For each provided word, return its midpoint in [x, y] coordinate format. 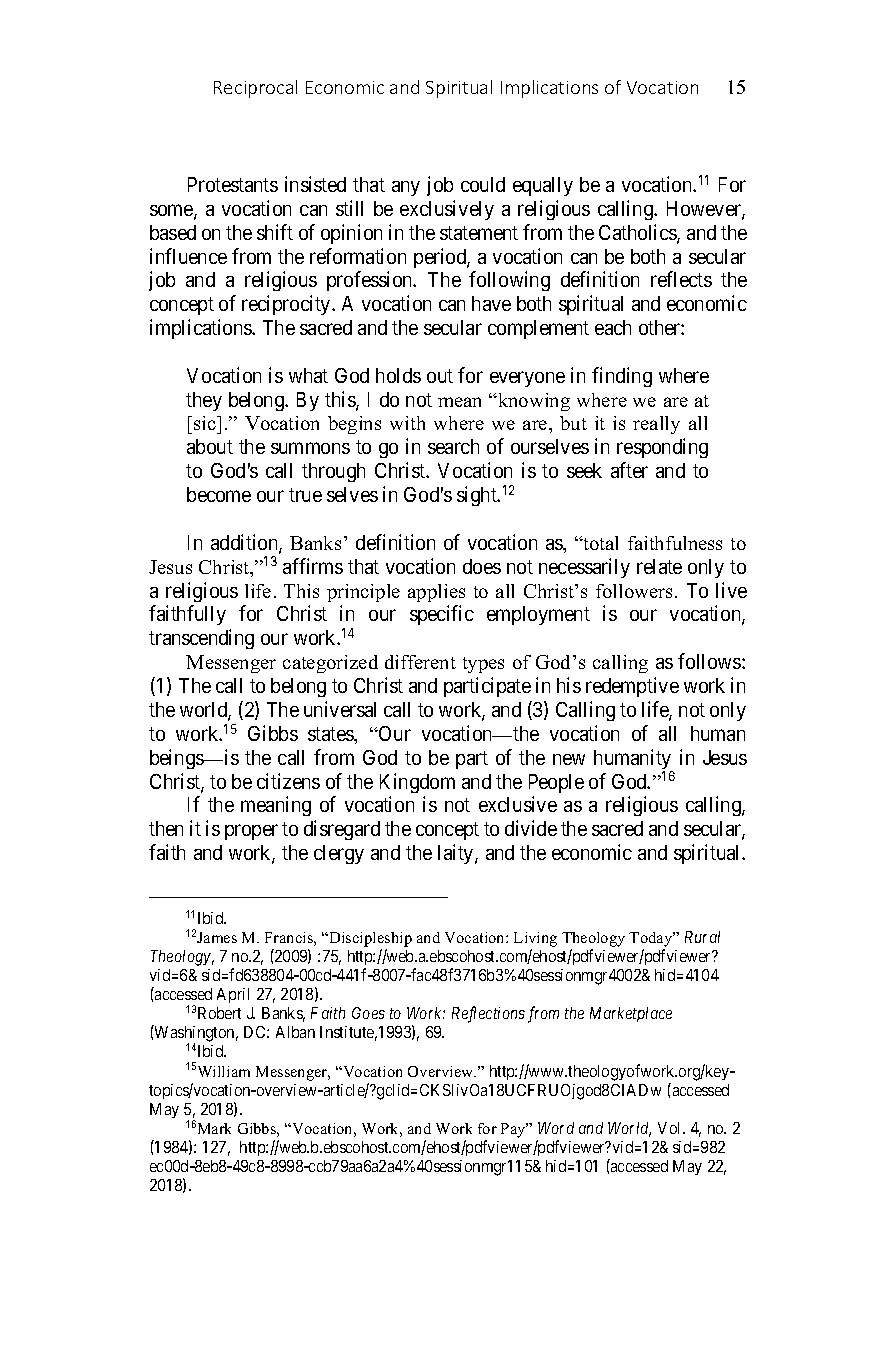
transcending [201, 639]
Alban [295, 1032]
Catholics [638, 233]
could [483, 184]
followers [636, 591]
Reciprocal [255, 89]
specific [442, 615]
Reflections [488, 1014]
